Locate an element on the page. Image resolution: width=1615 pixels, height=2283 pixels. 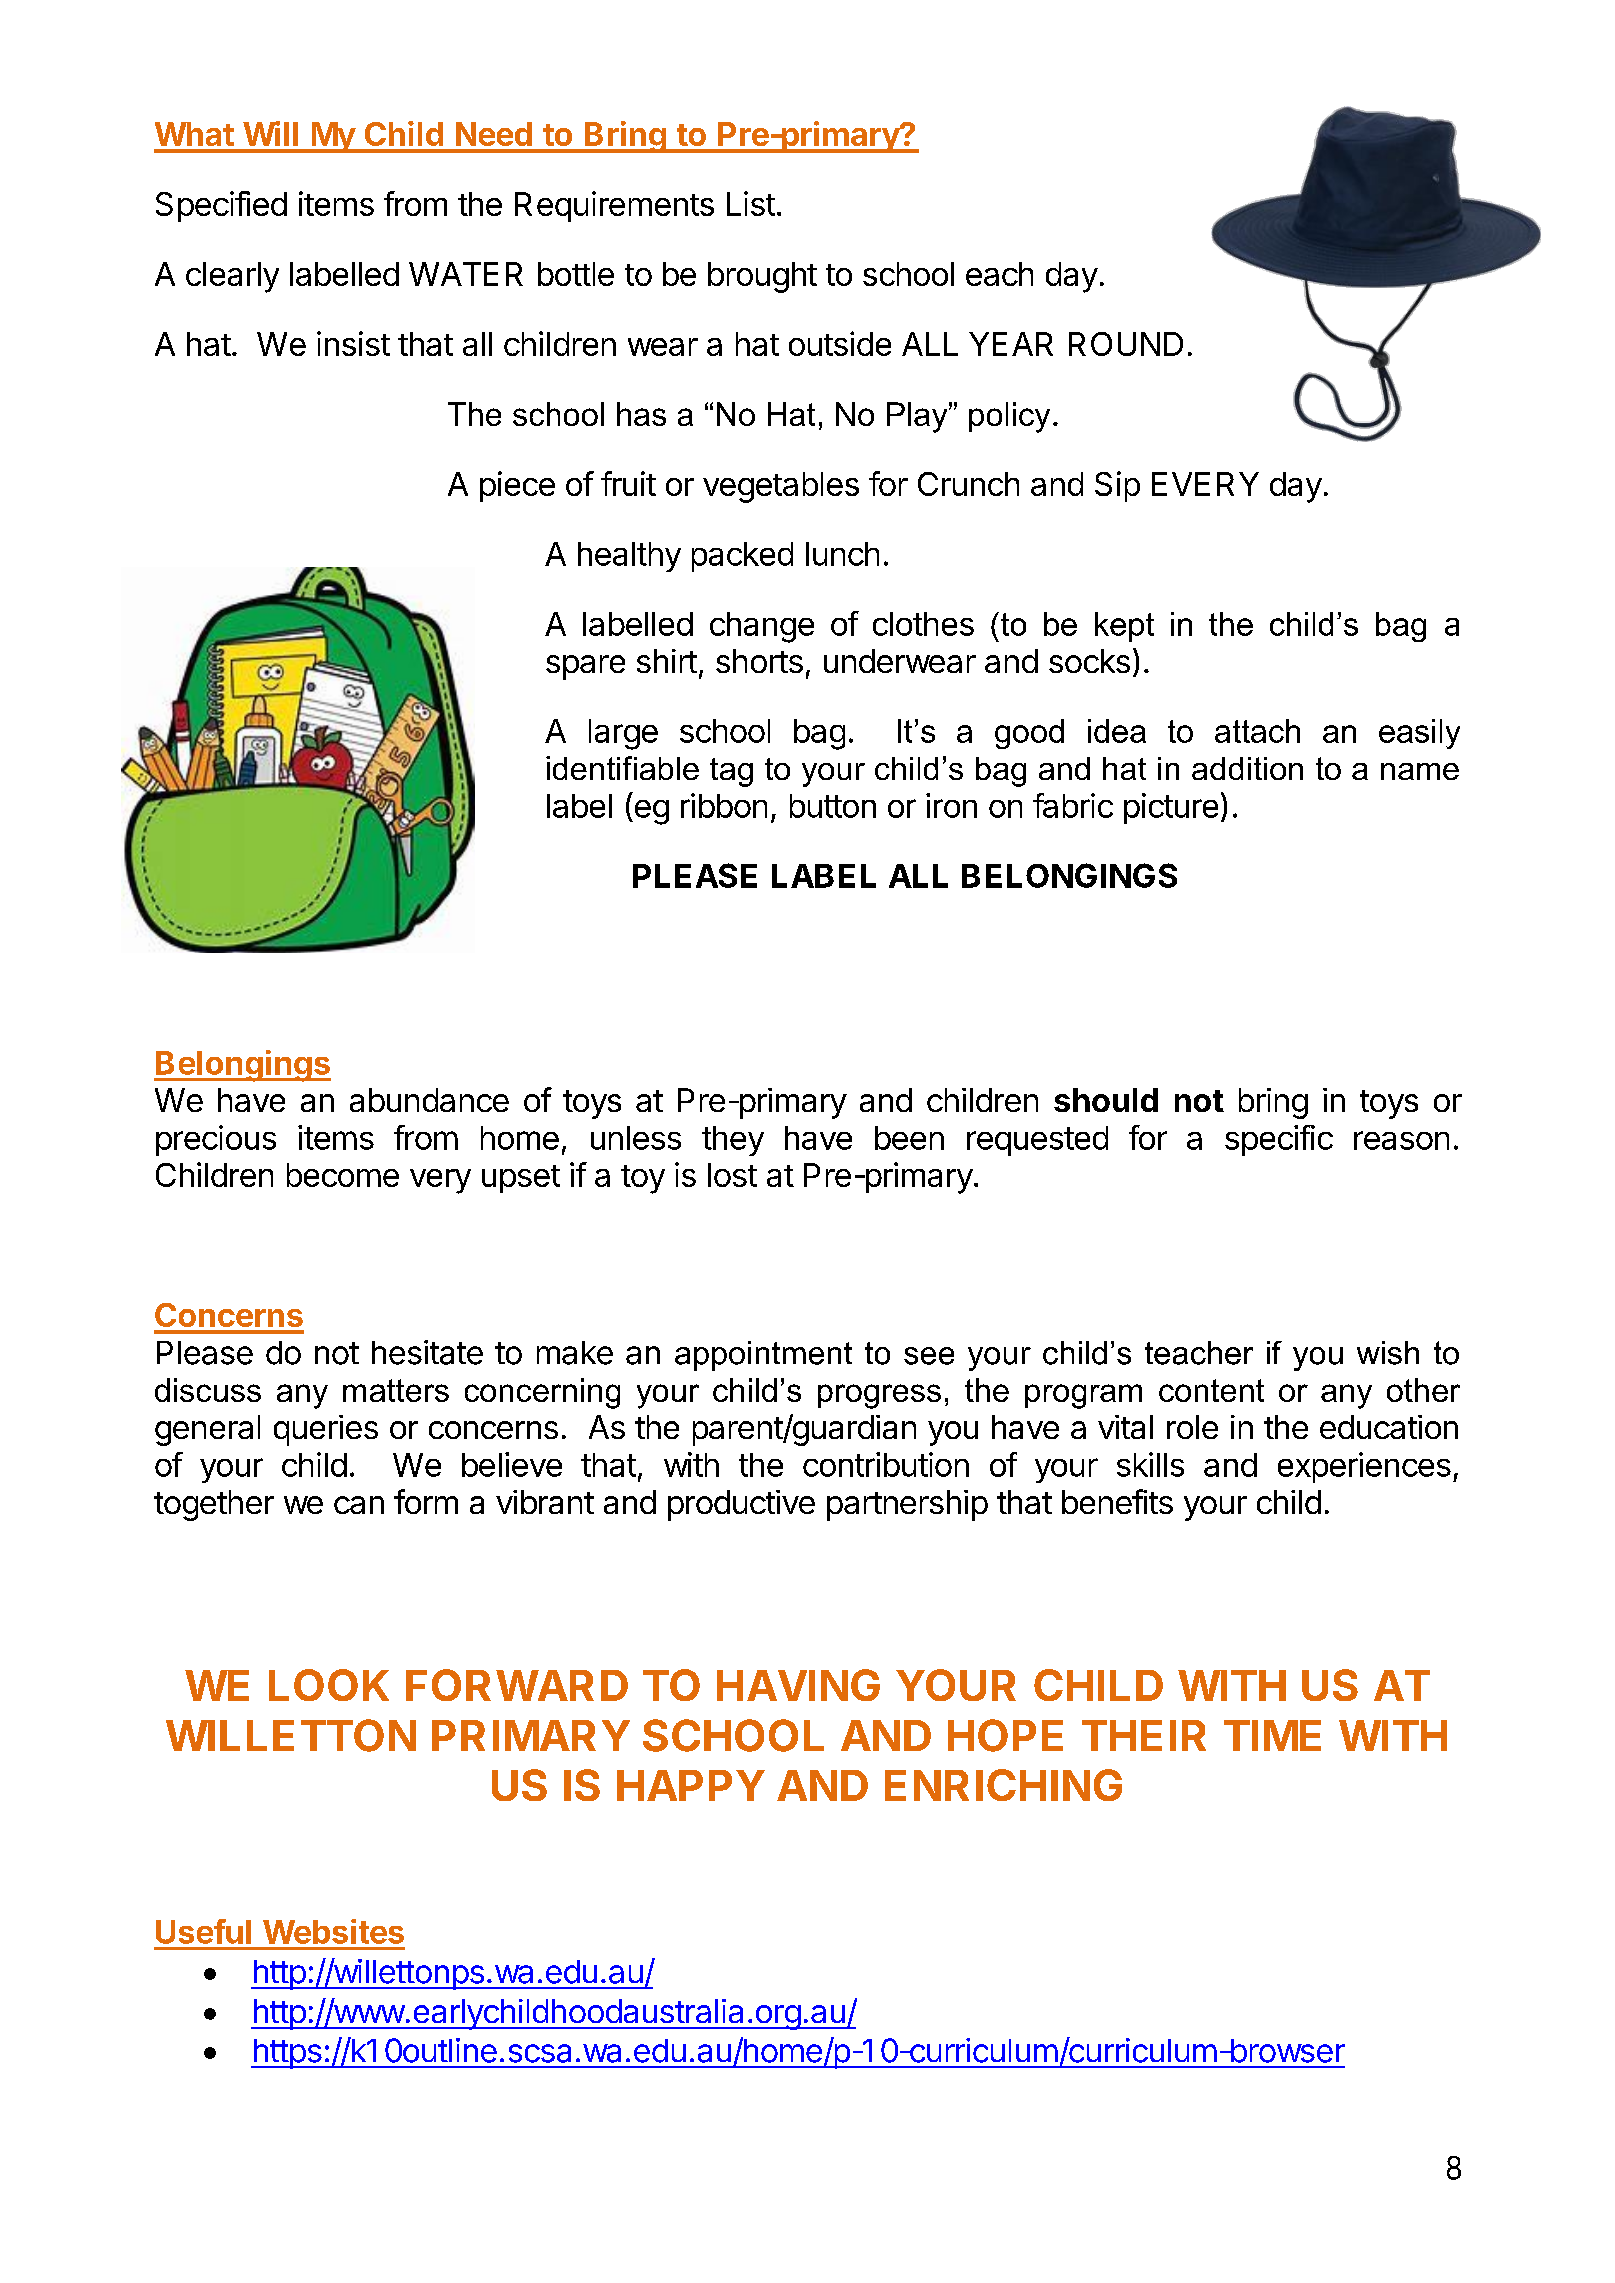
brought is located at coordinates (762, 277).
